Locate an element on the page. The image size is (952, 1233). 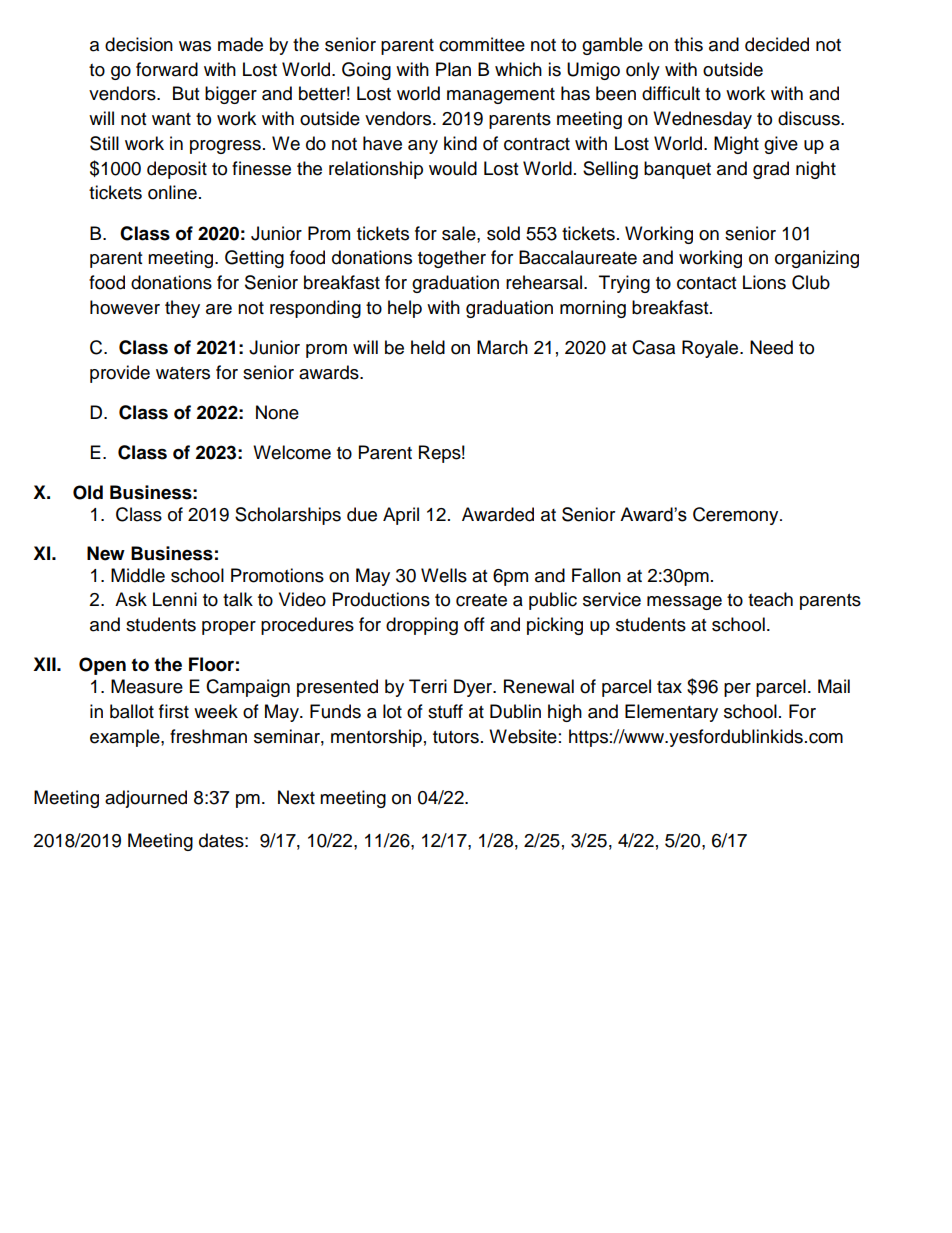
proper is located at coordinates (229, 628).
